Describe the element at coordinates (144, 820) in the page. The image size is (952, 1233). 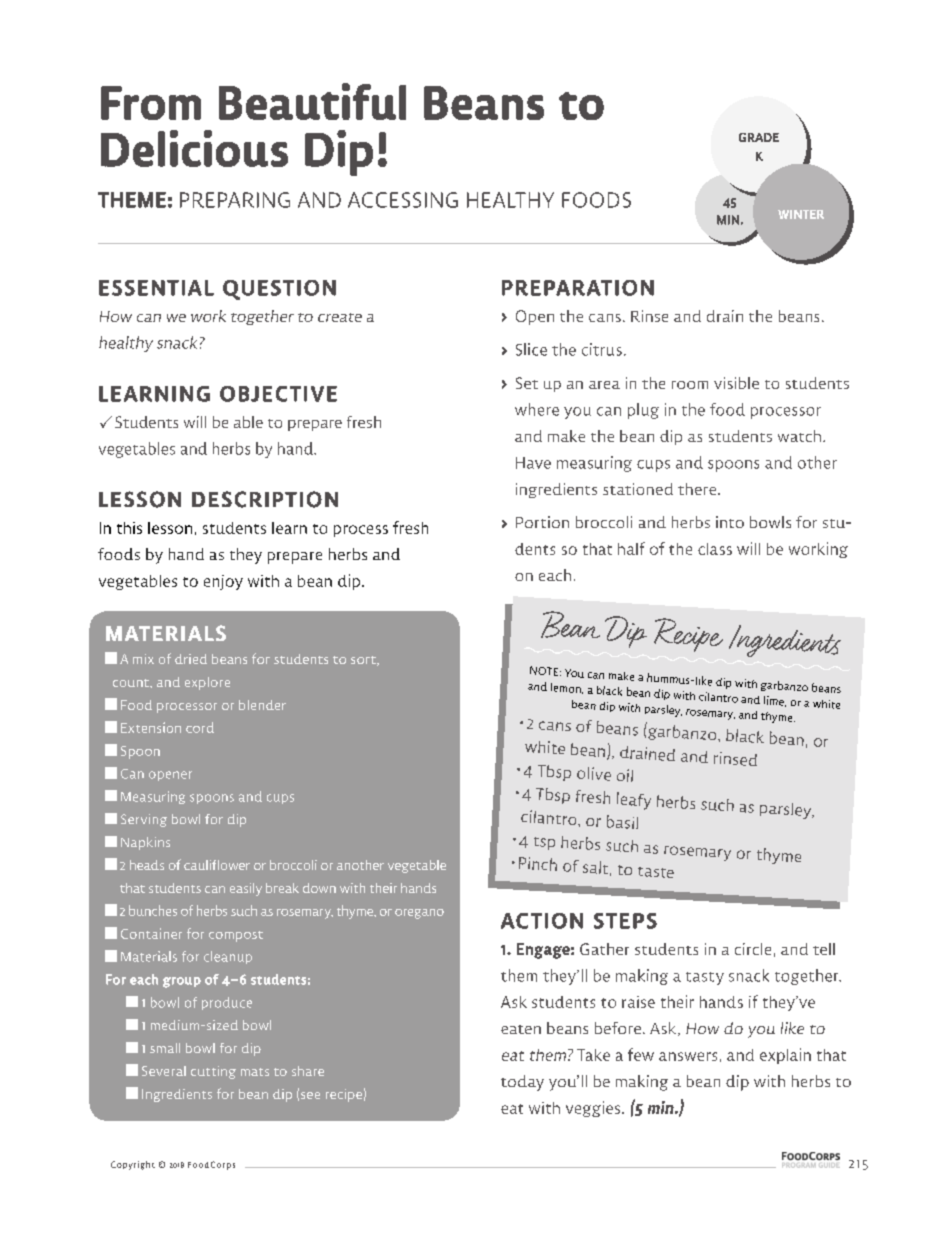
I see `Serving` at that location.
